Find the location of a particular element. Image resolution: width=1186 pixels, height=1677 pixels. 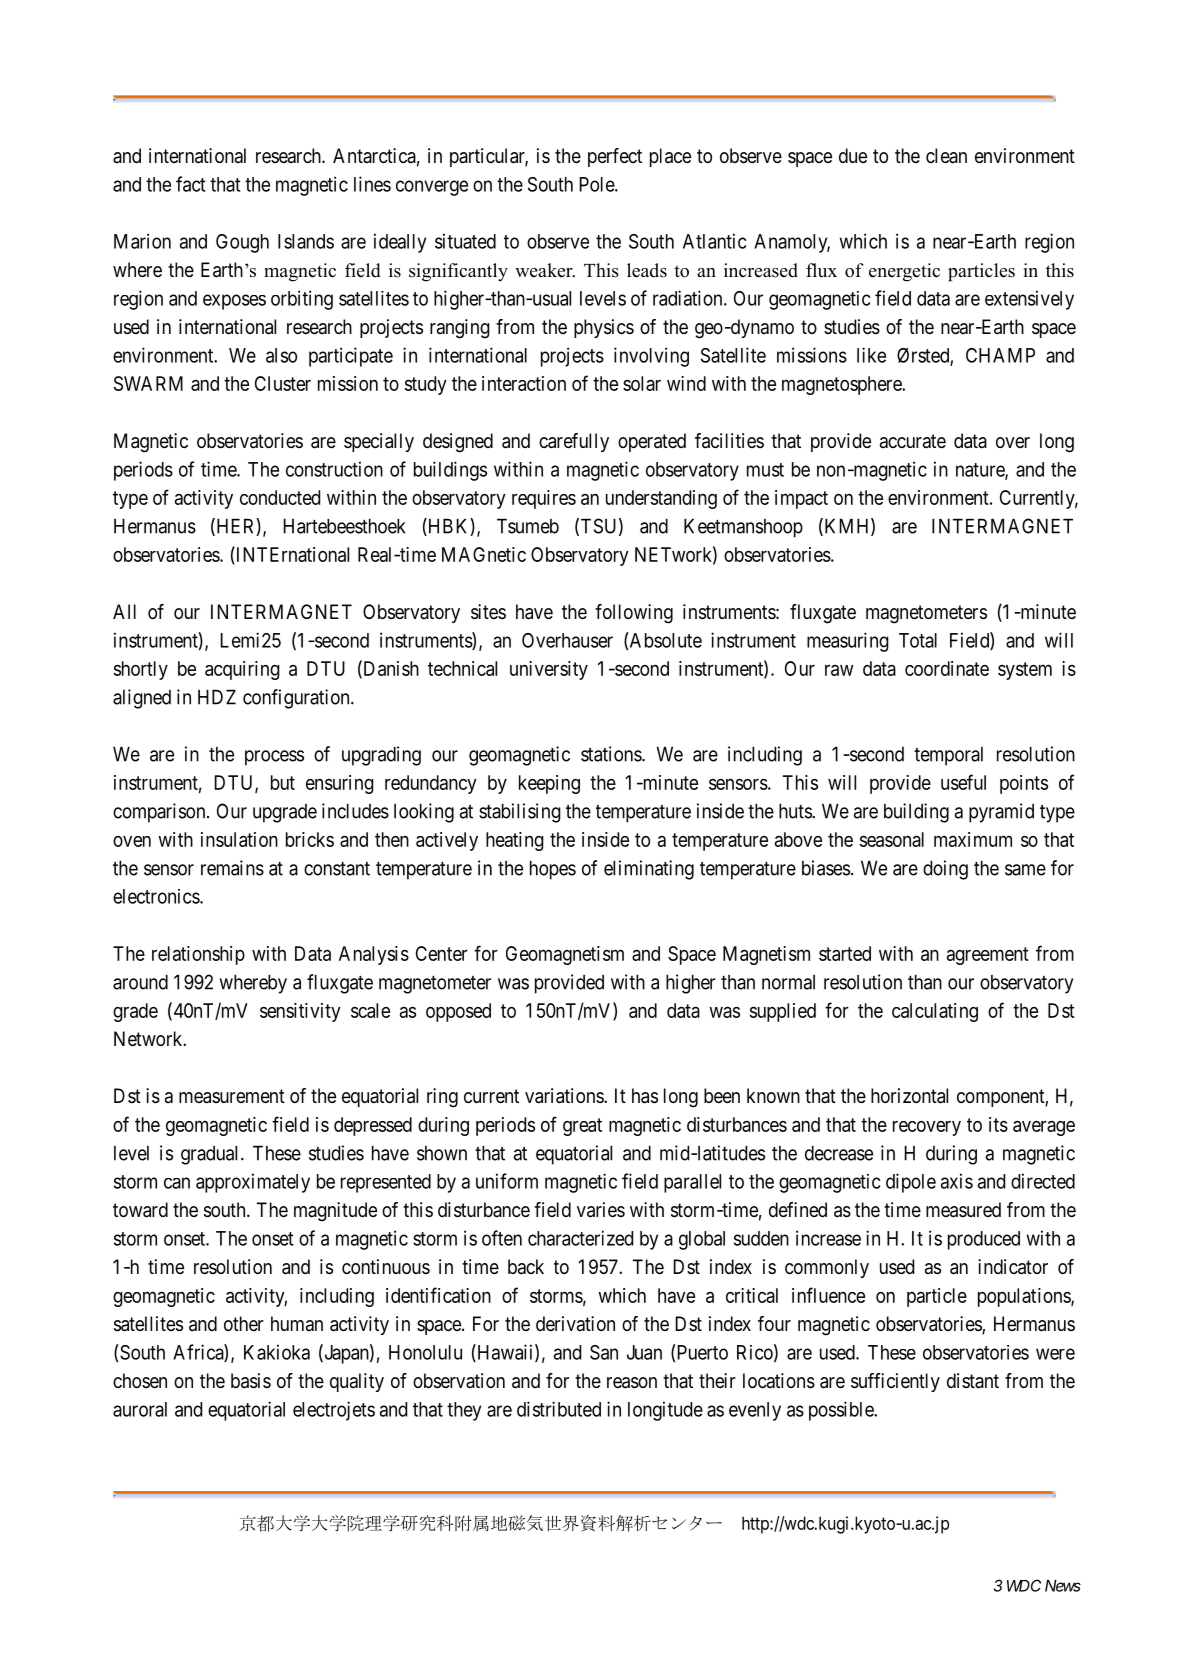

perfect is located at coordinates (615, 157).
